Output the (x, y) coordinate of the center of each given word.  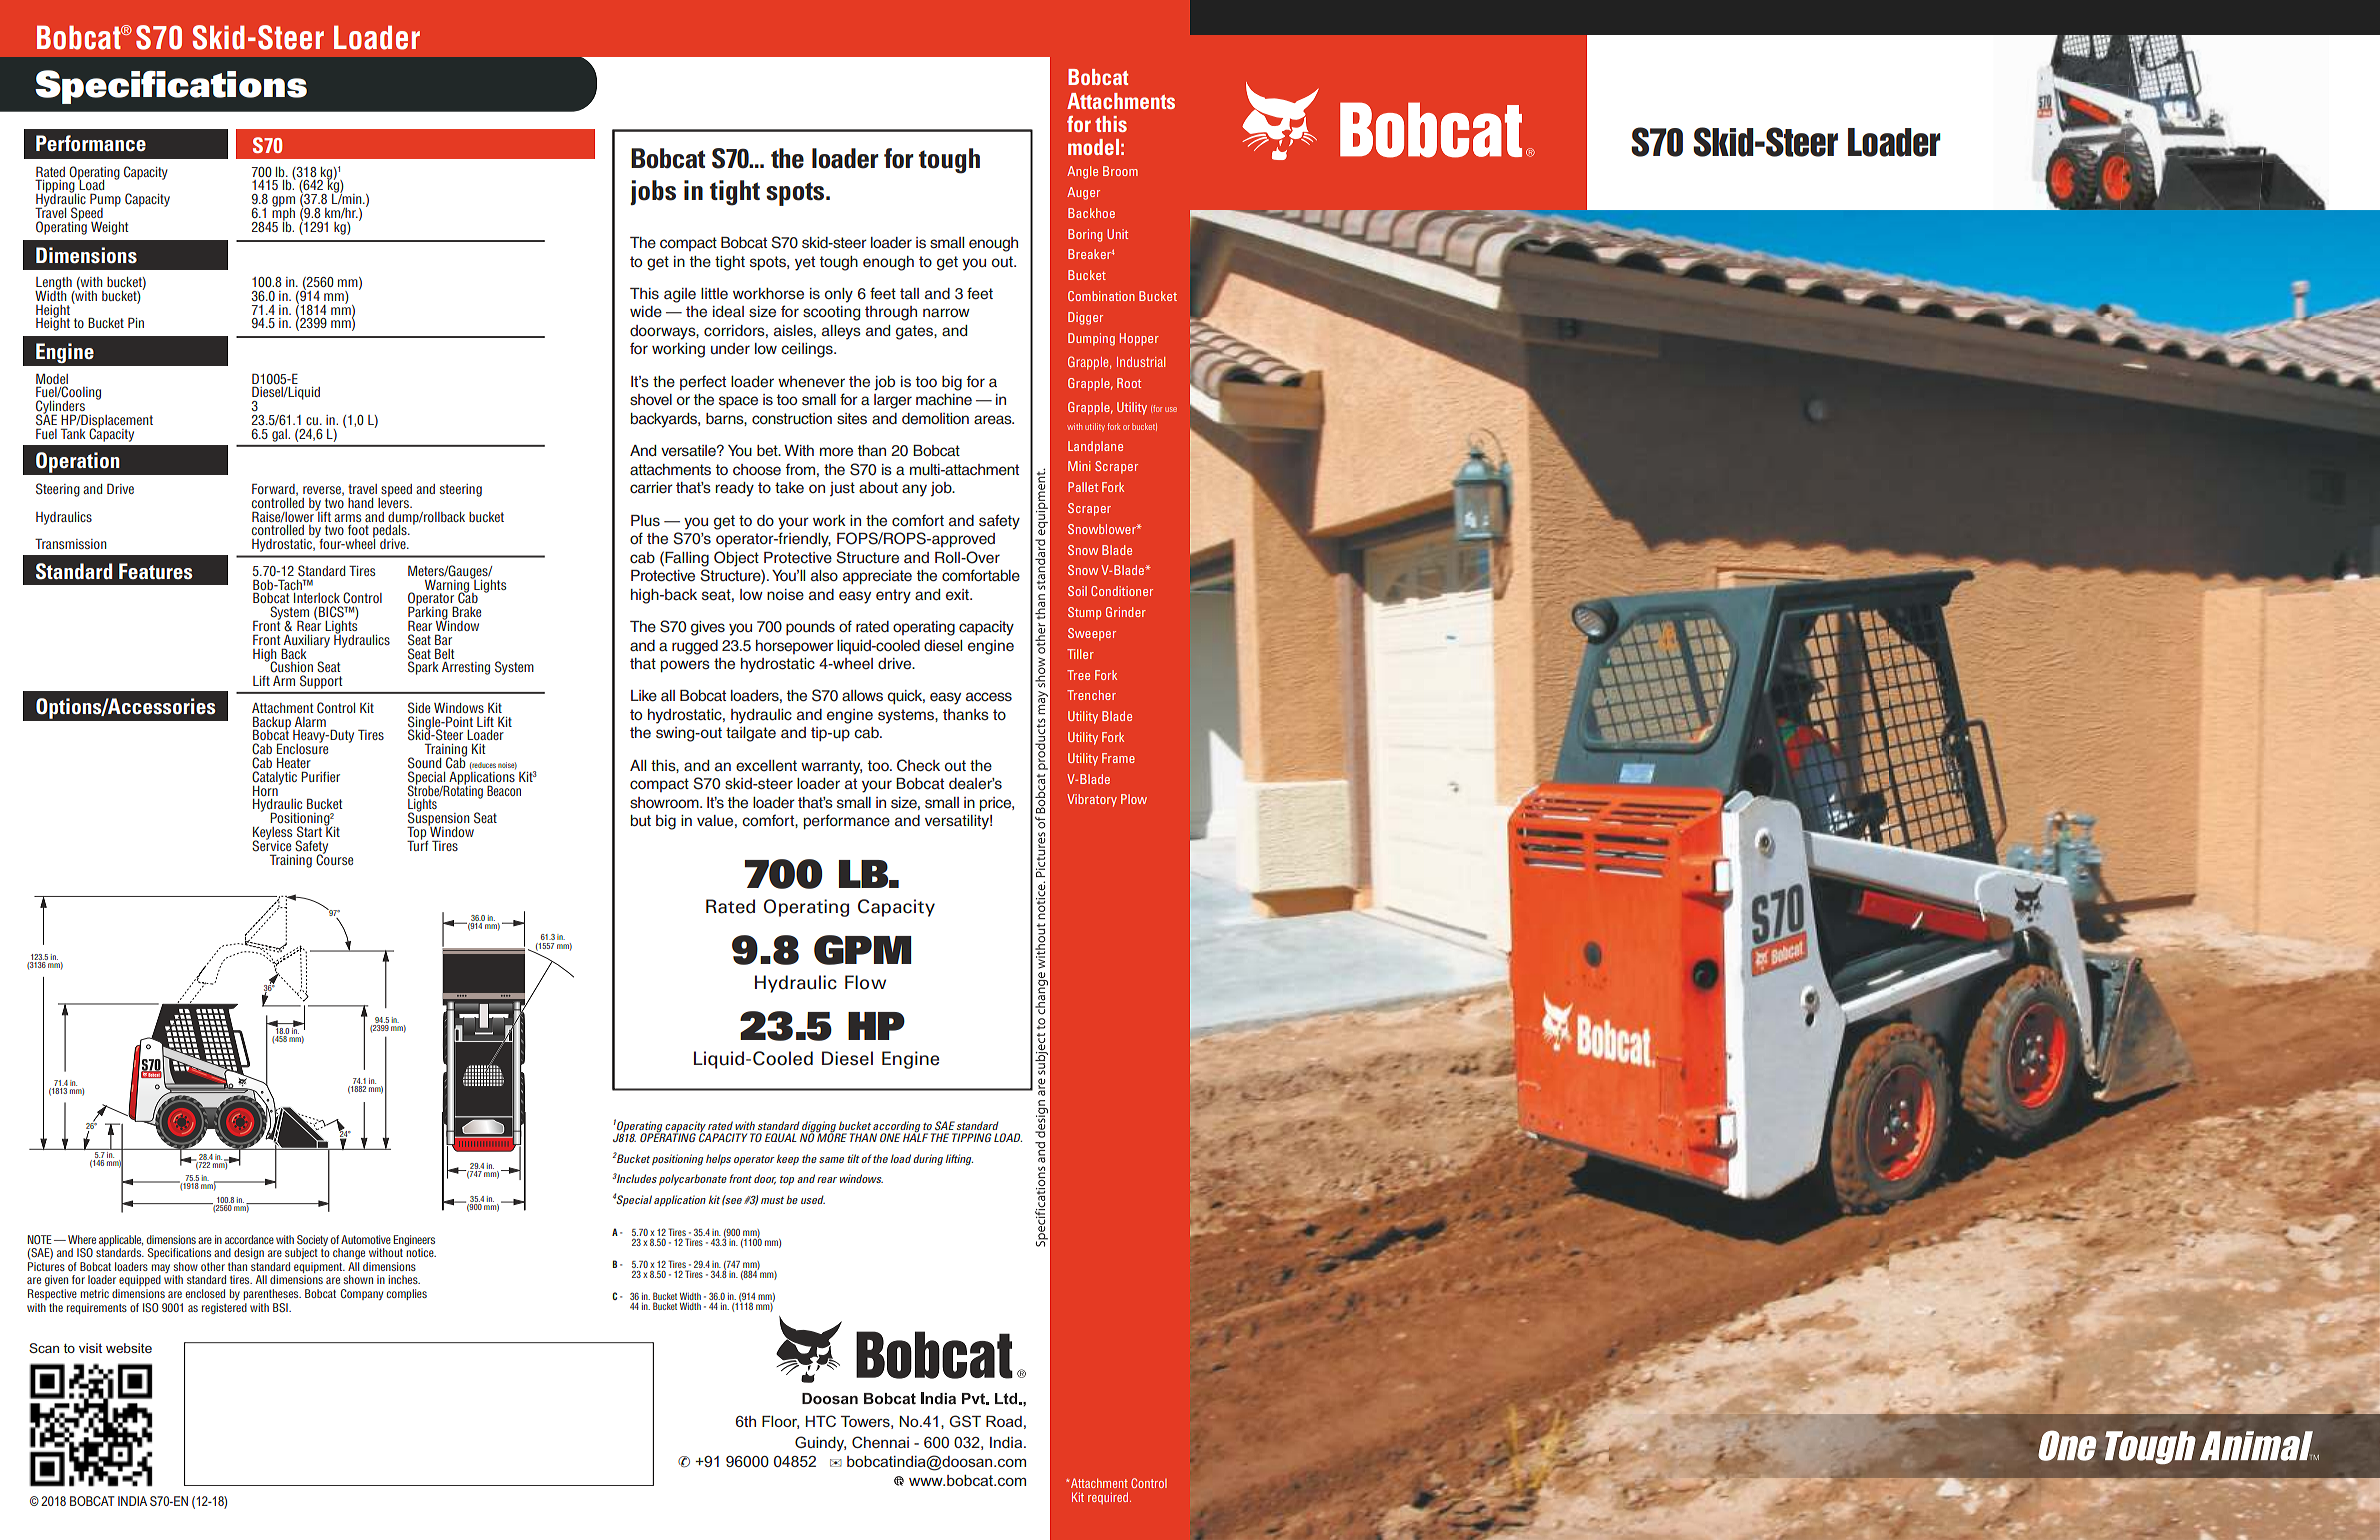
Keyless (272, 834)
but (641, 820)
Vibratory (1092, 800)
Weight (110, 228)
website (129, 1348)
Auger (1083, 193)
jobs (653, 192)
